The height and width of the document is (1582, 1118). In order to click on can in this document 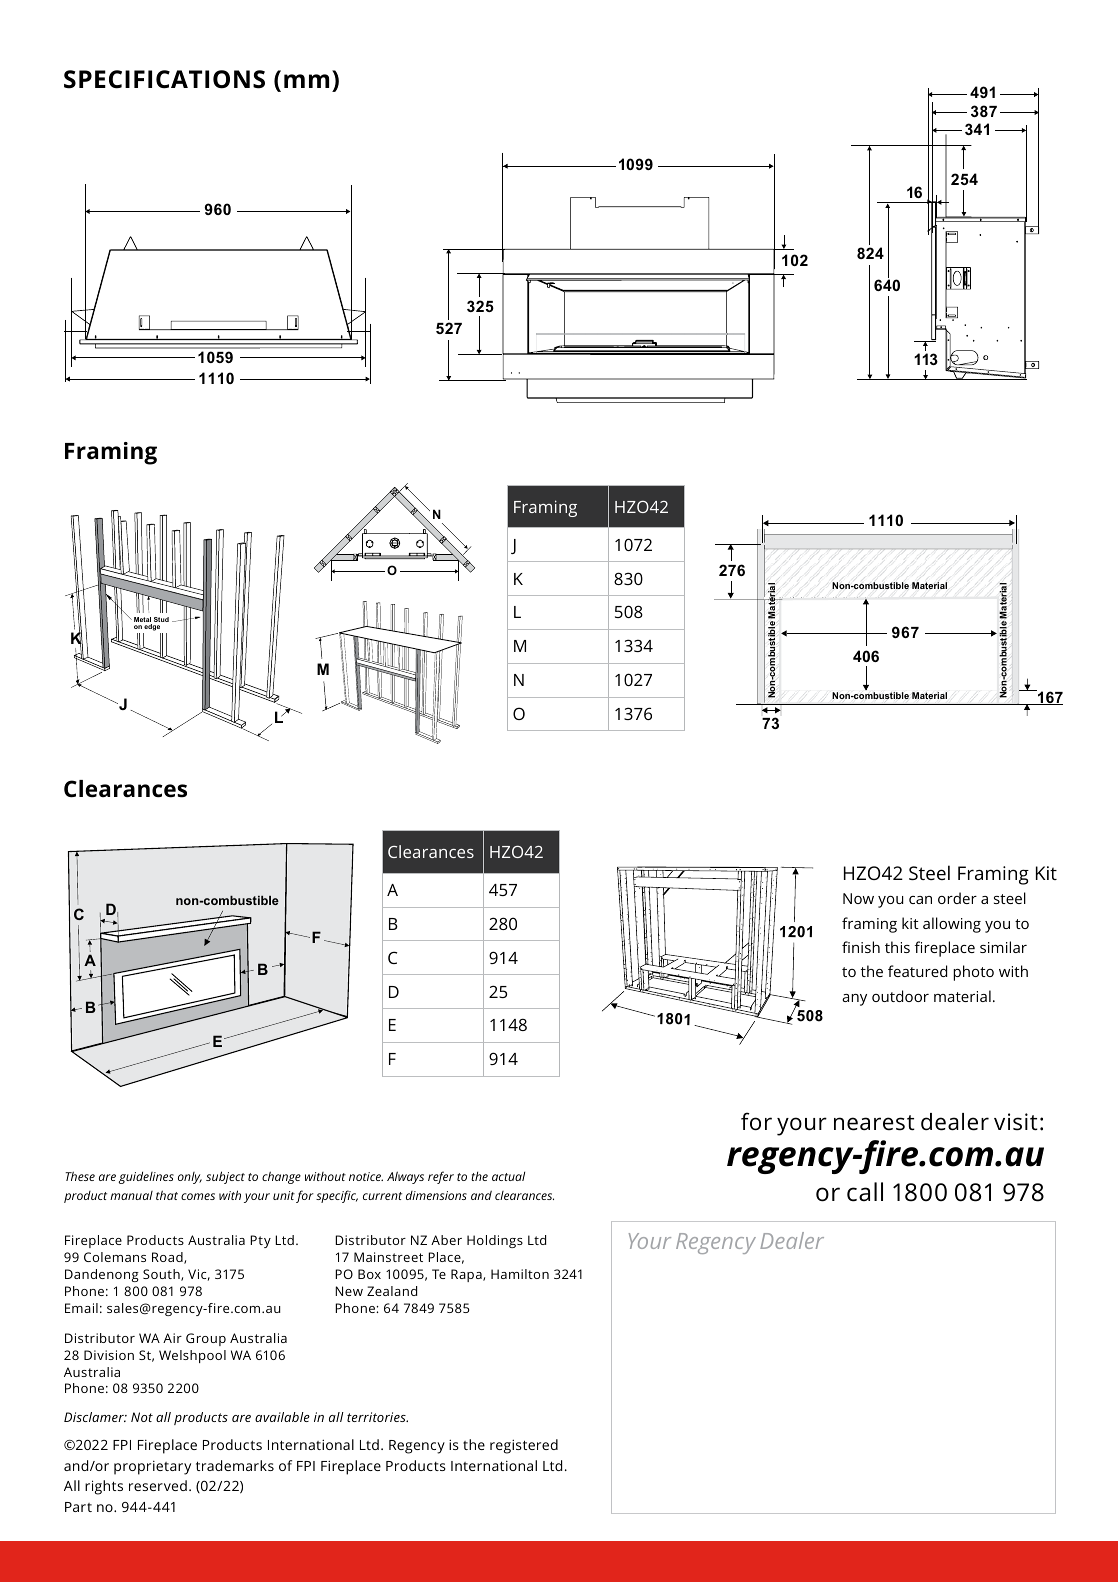, I will do `click(920, 900)`.
